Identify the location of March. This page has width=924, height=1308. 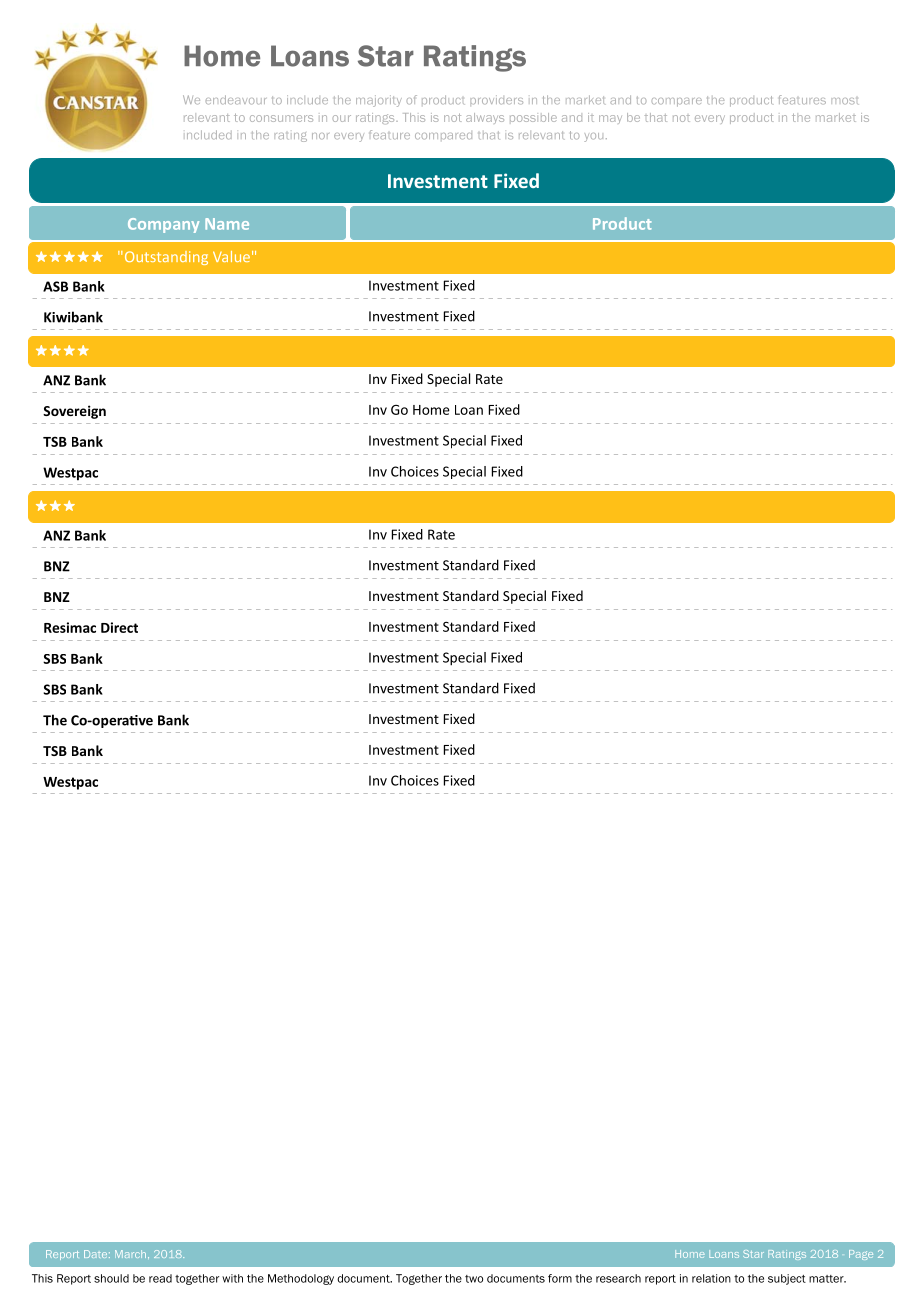
(130, 1254).
